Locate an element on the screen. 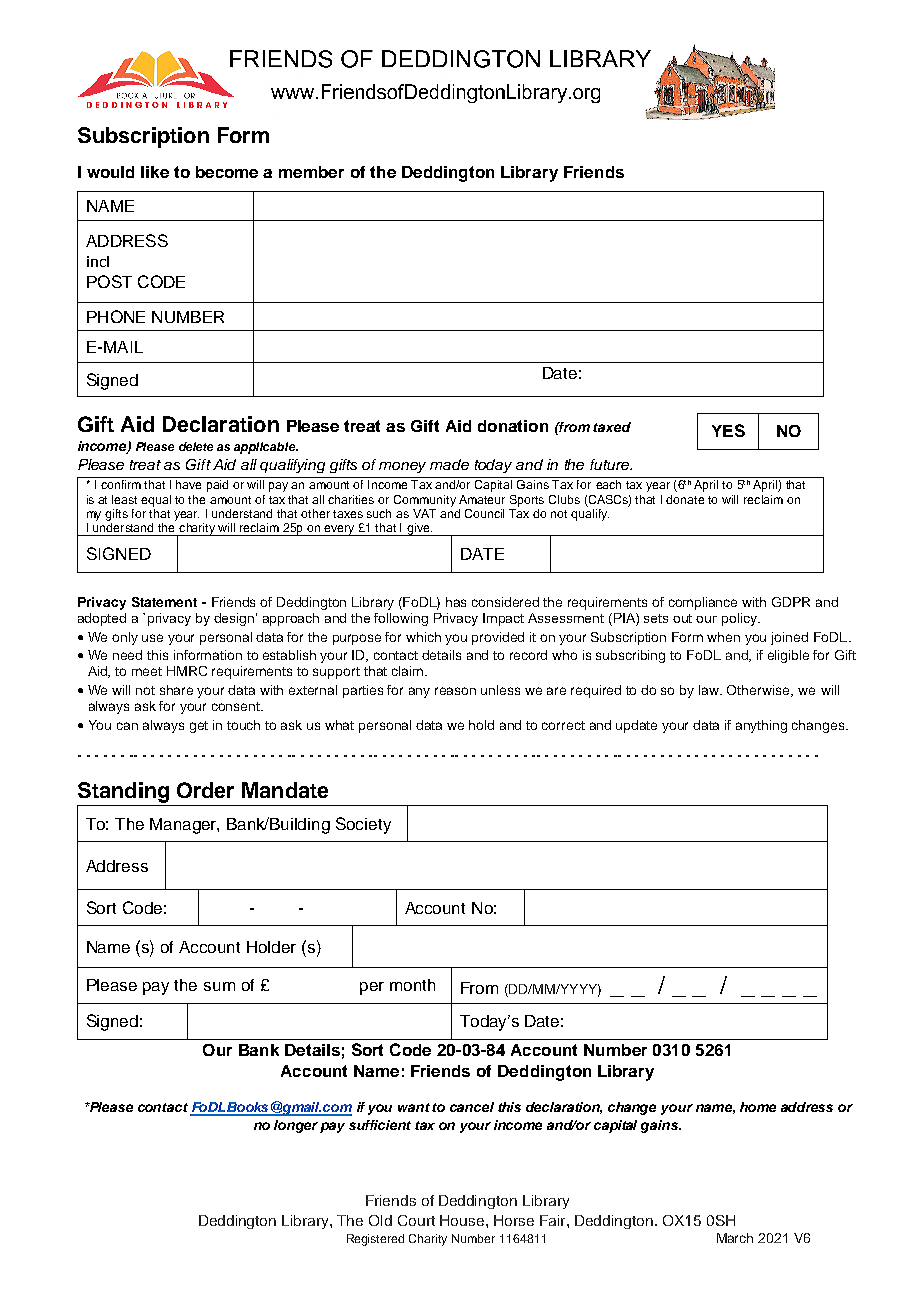 This screenshot has width=924, height=1308. Society is located at coordinates (363, 825).
